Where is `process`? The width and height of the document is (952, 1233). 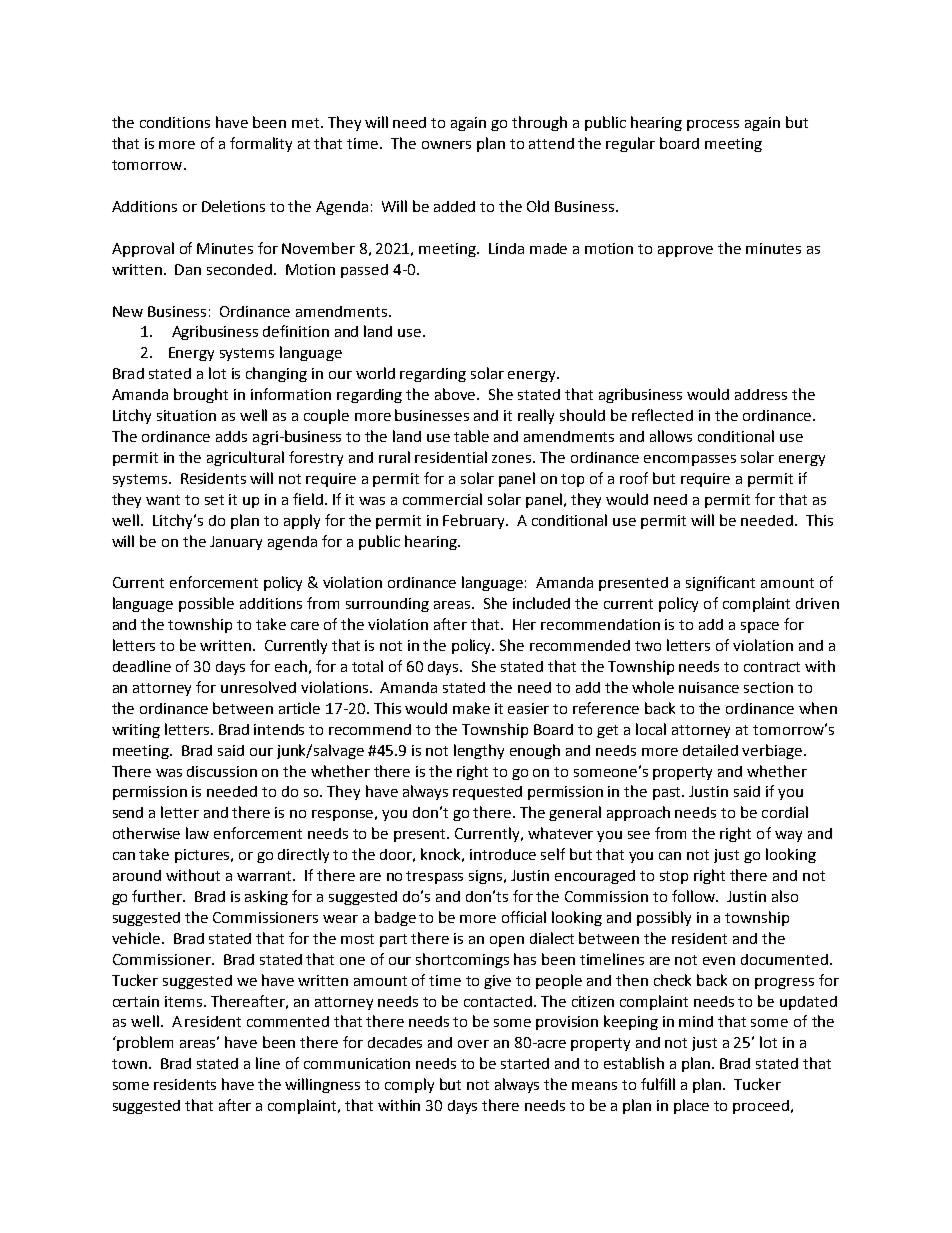 process is located at coordinates (713, 125).
